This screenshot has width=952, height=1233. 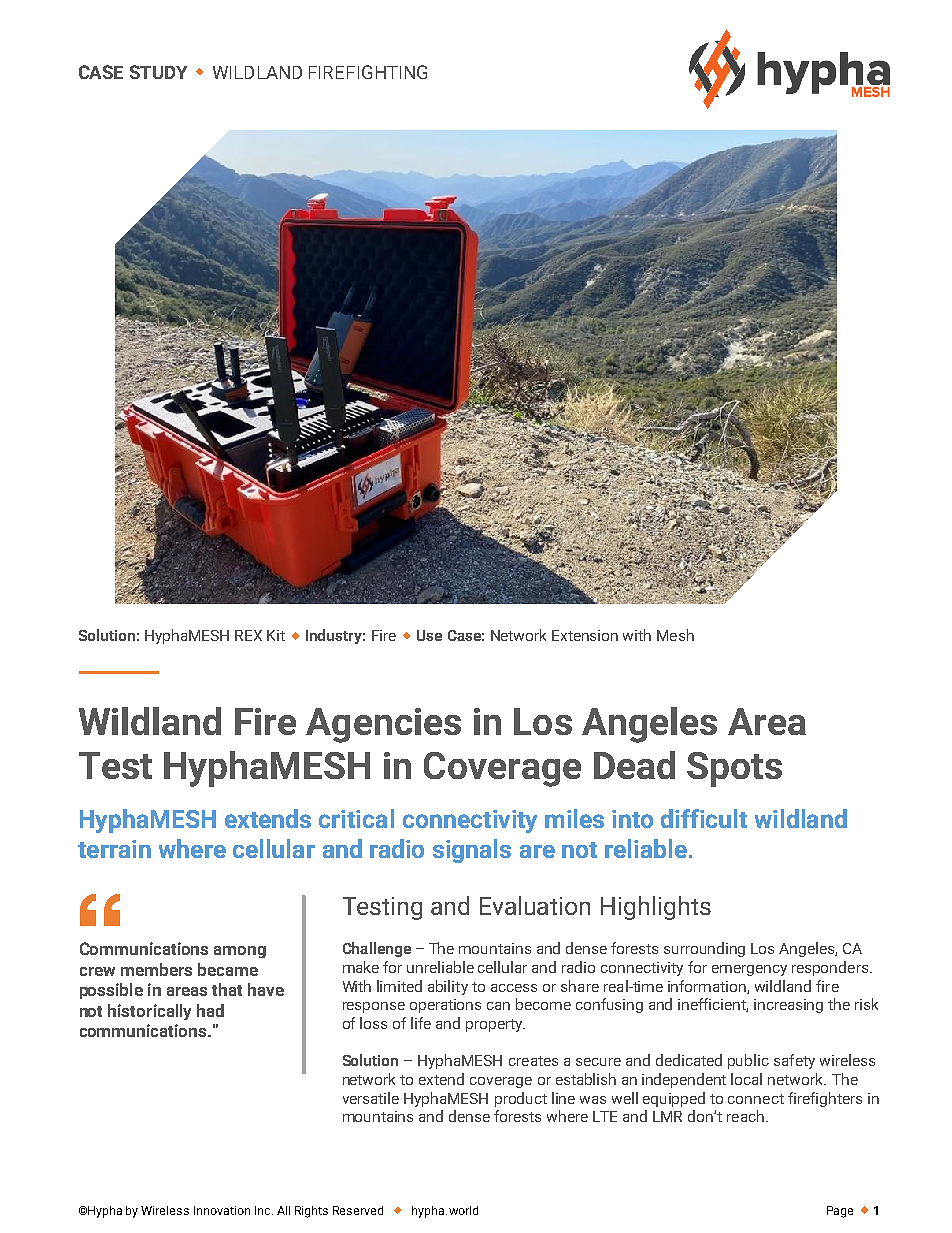 What do you see at coordinates (222, 1210) in the screenshot?
I see `Innovation` at bounding box center [222, 1210].
